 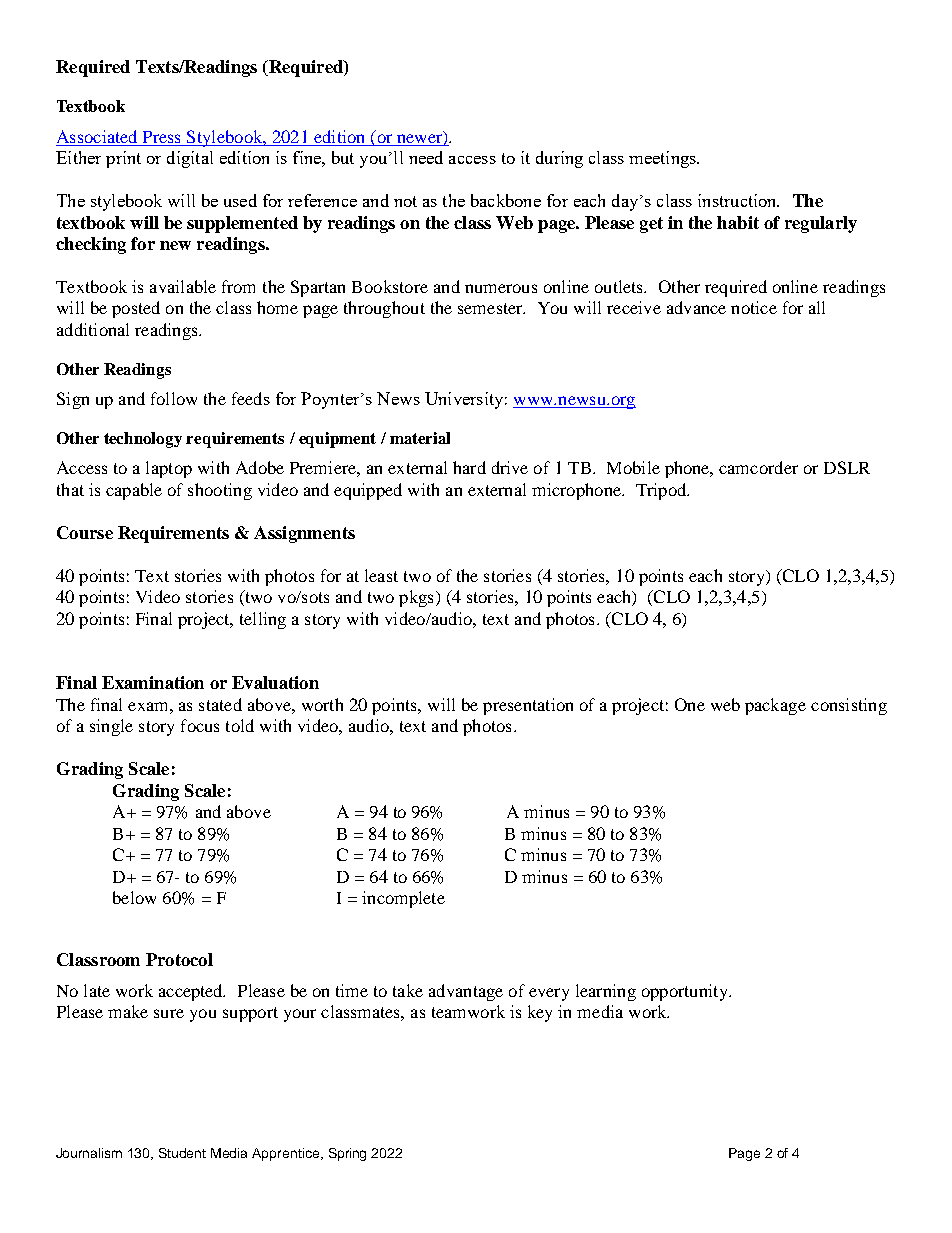 What do you see at coordinates (263, 620) in the screenshot?
I see `telling` at bounding box center [263, 620].
